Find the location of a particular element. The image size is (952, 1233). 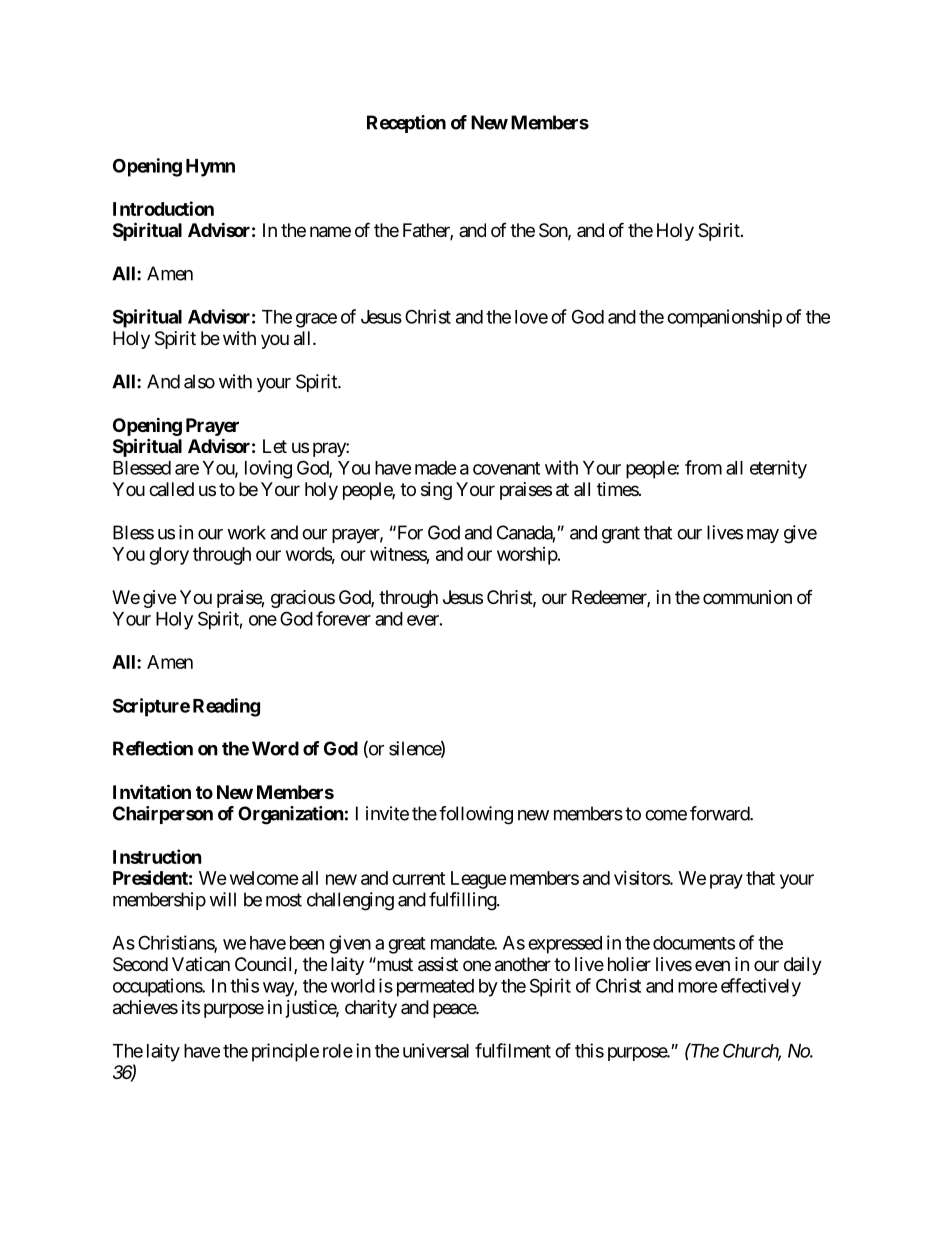

following is located at coordinates (476, 815).
